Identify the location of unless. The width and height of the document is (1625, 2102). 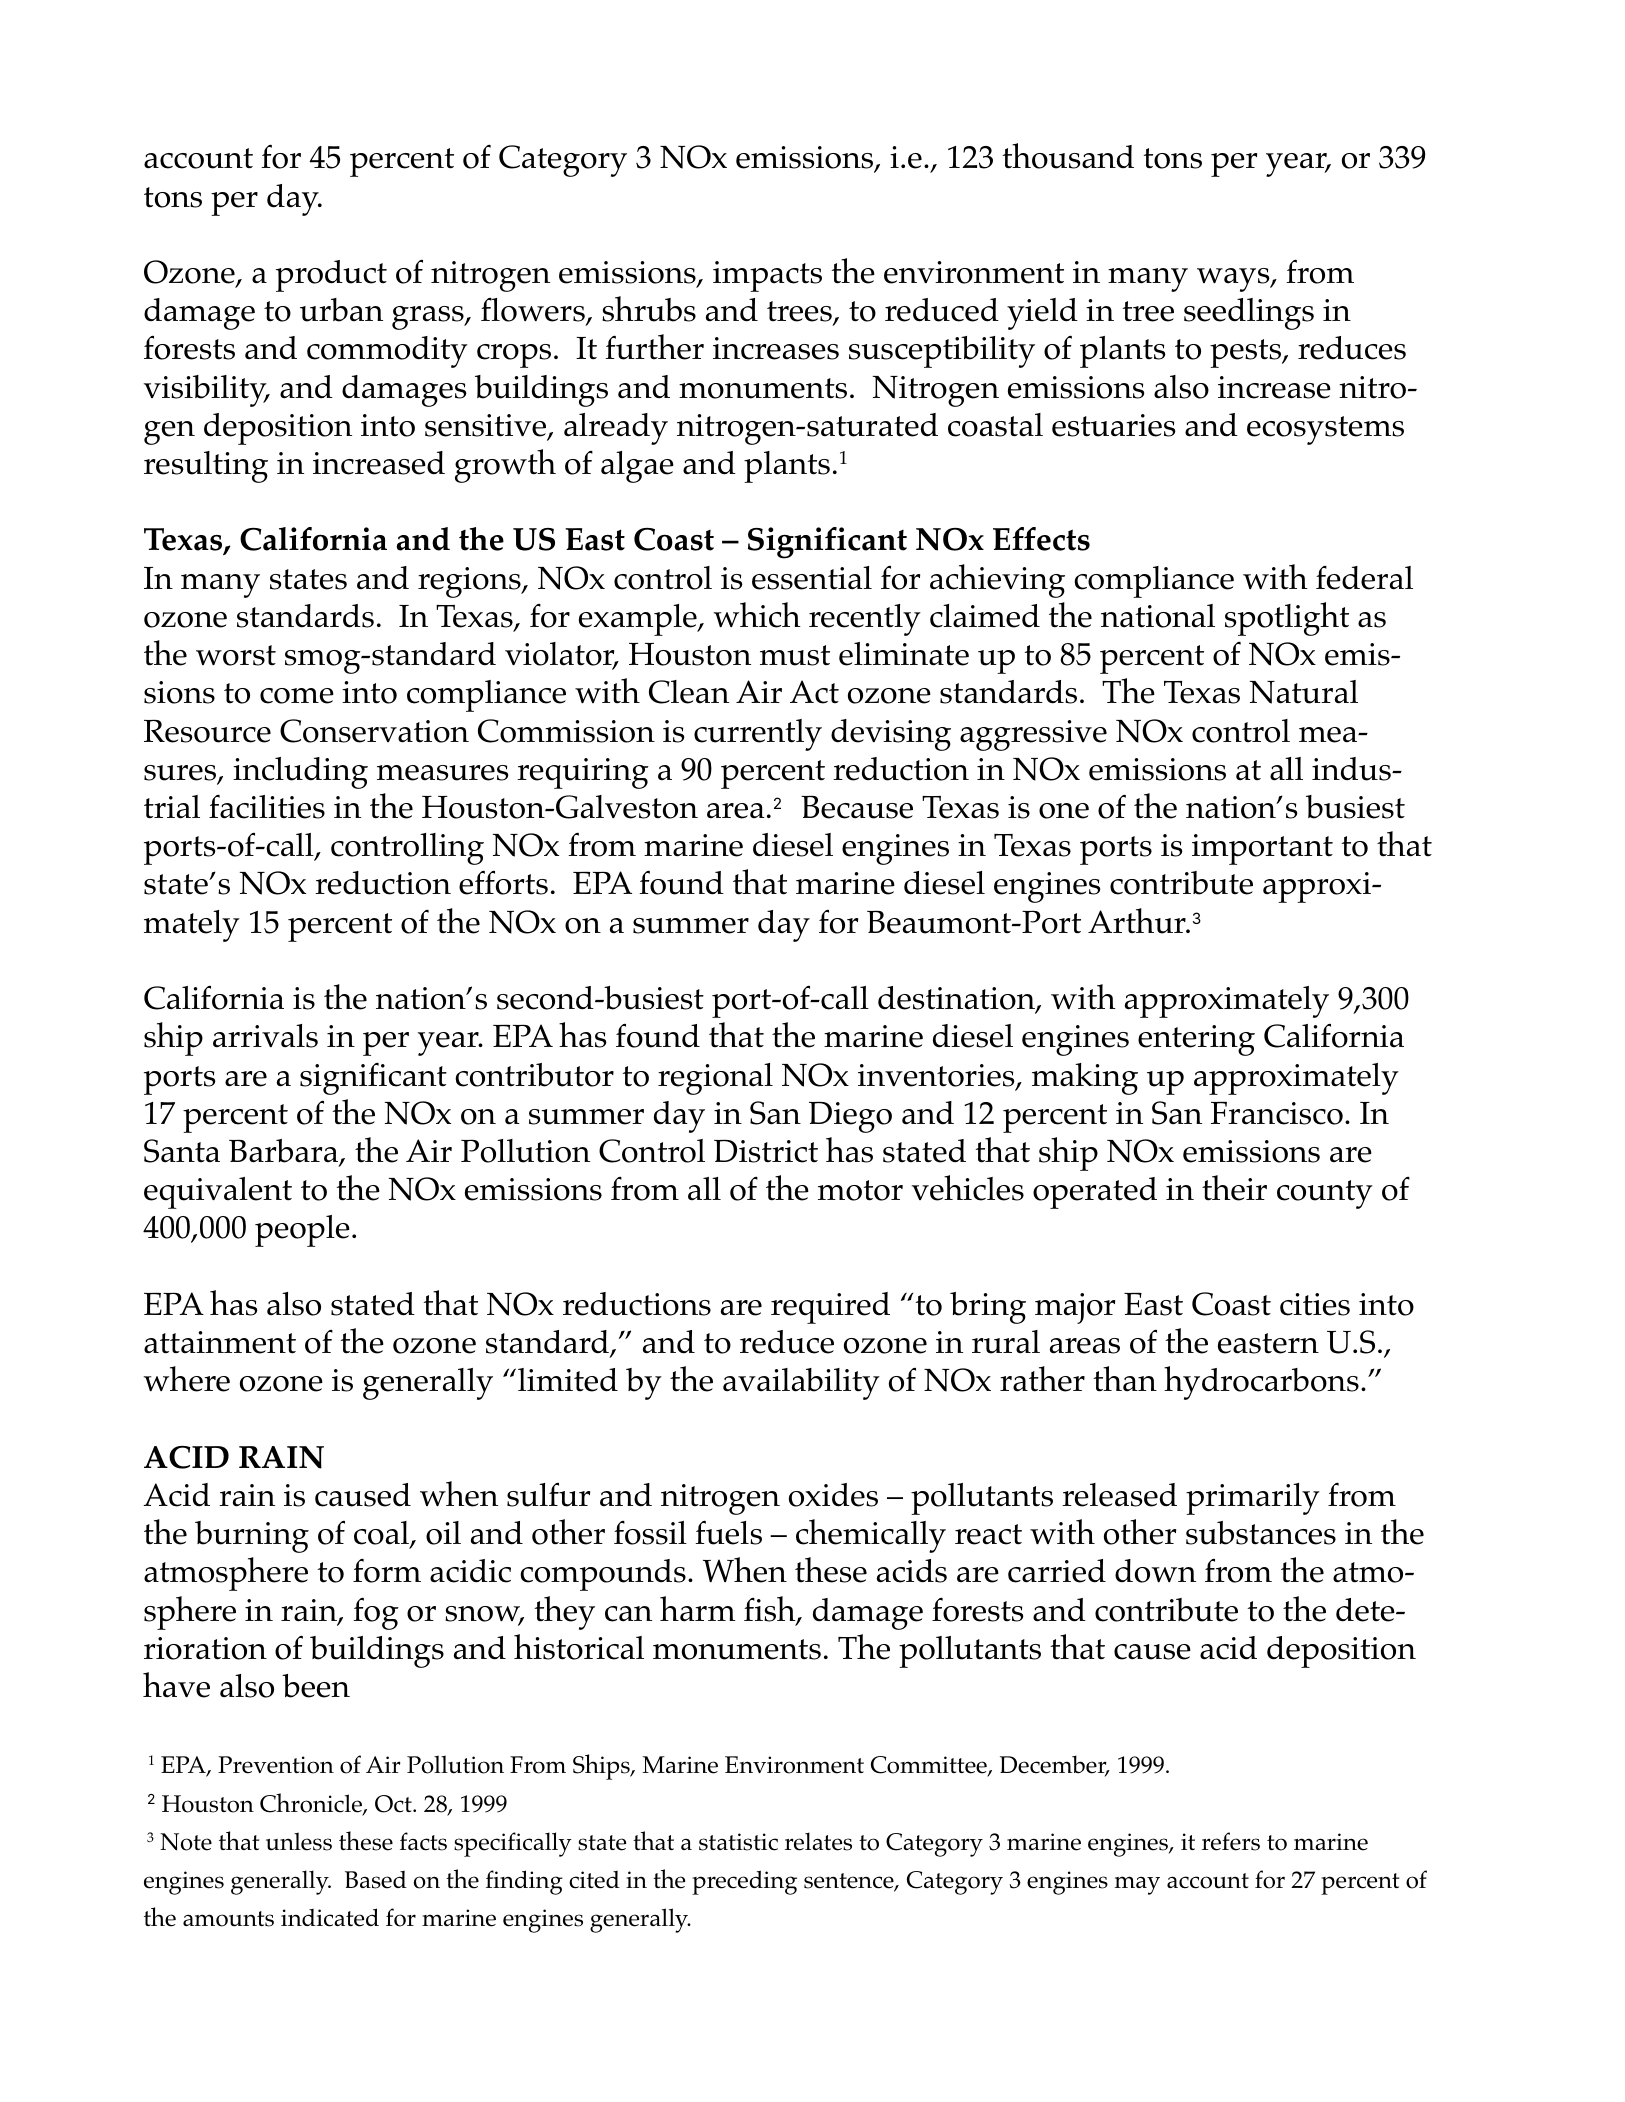
(299, 1841).
